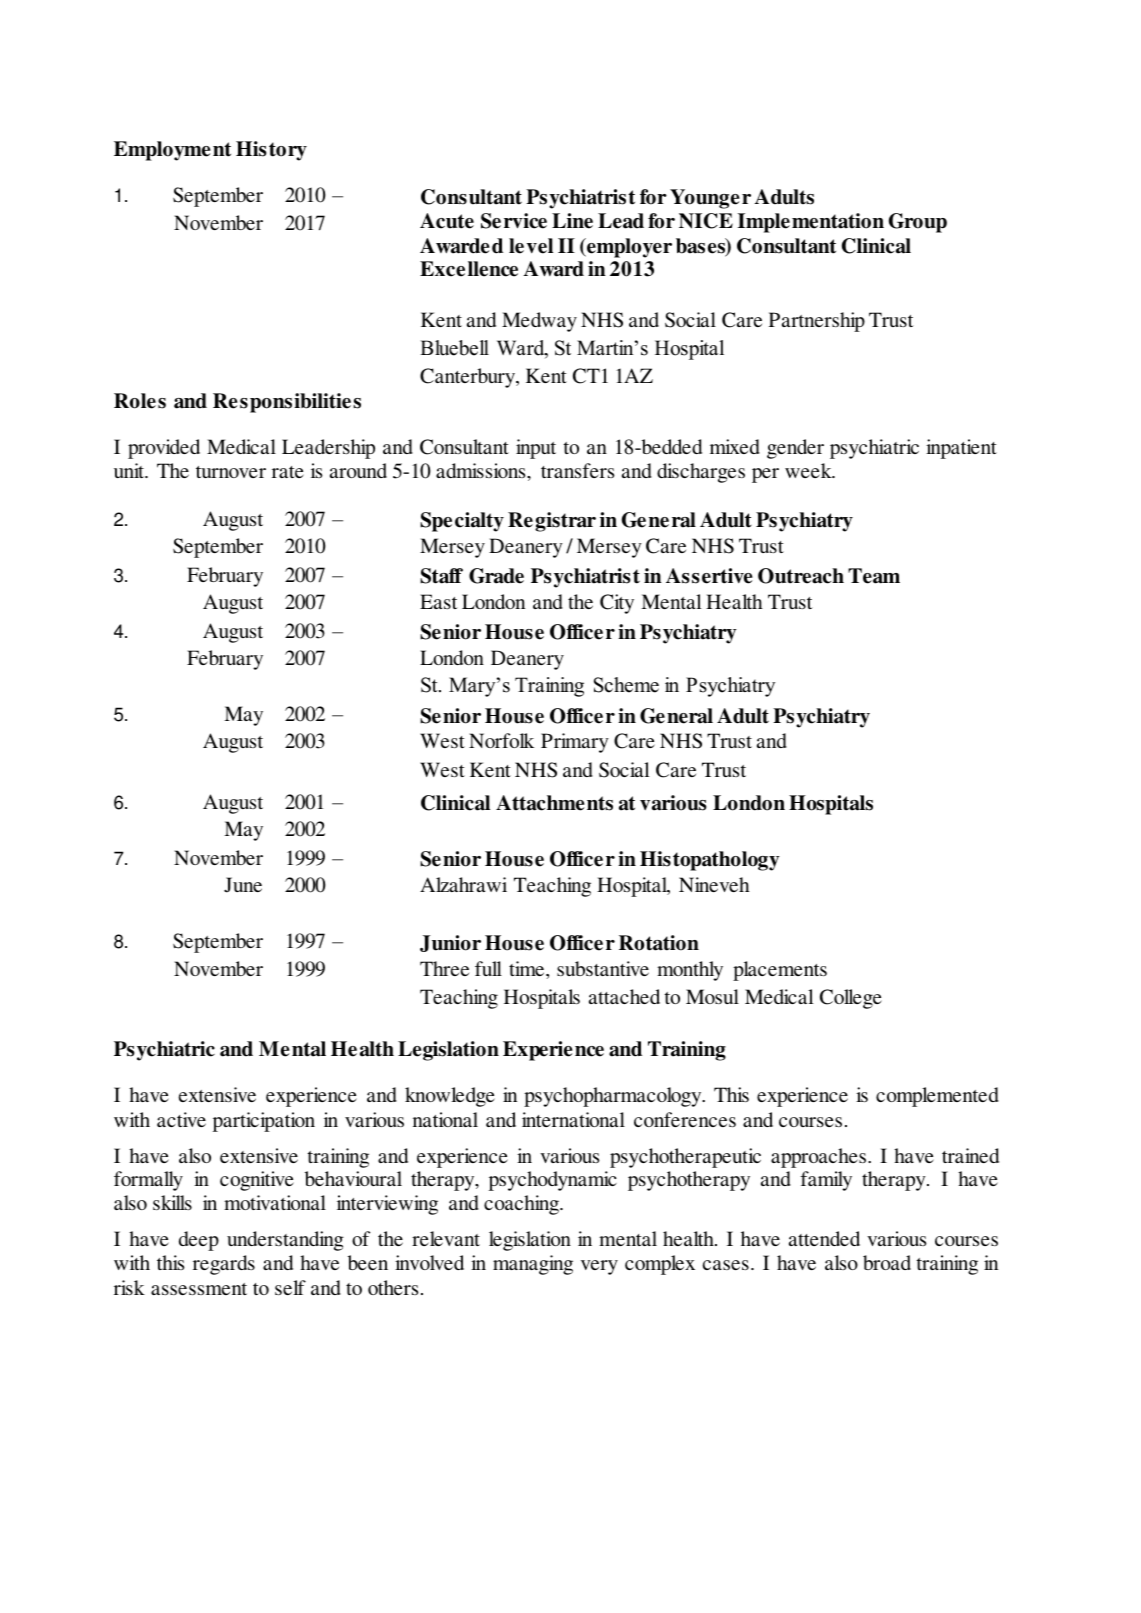 The image size is (1141, 1613). Describe the element at coordinates (271, 151) in the document. I see `History` at that location.
